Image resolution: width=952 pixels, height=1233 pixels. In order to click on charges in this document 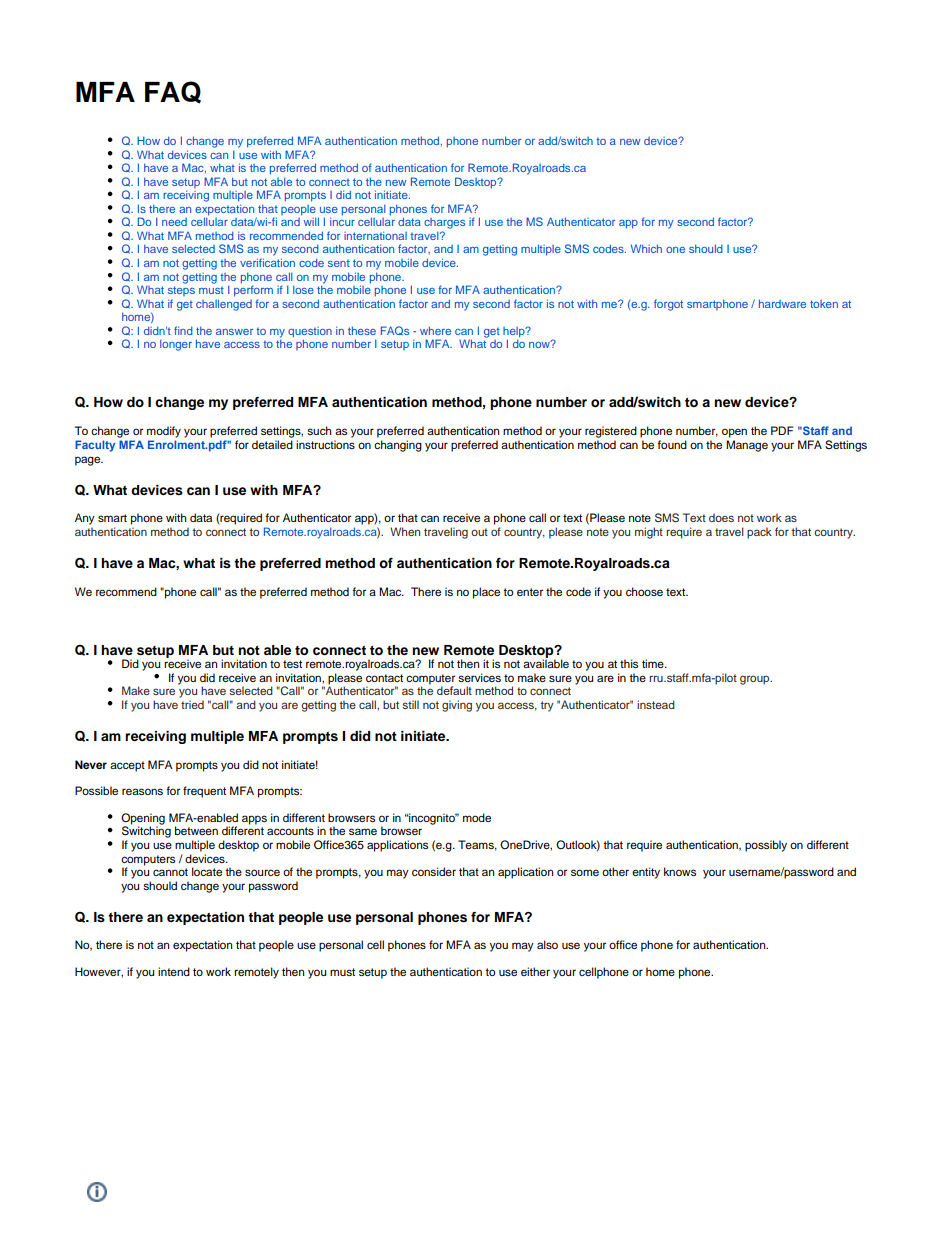, I will do `click(444, 223)`.
